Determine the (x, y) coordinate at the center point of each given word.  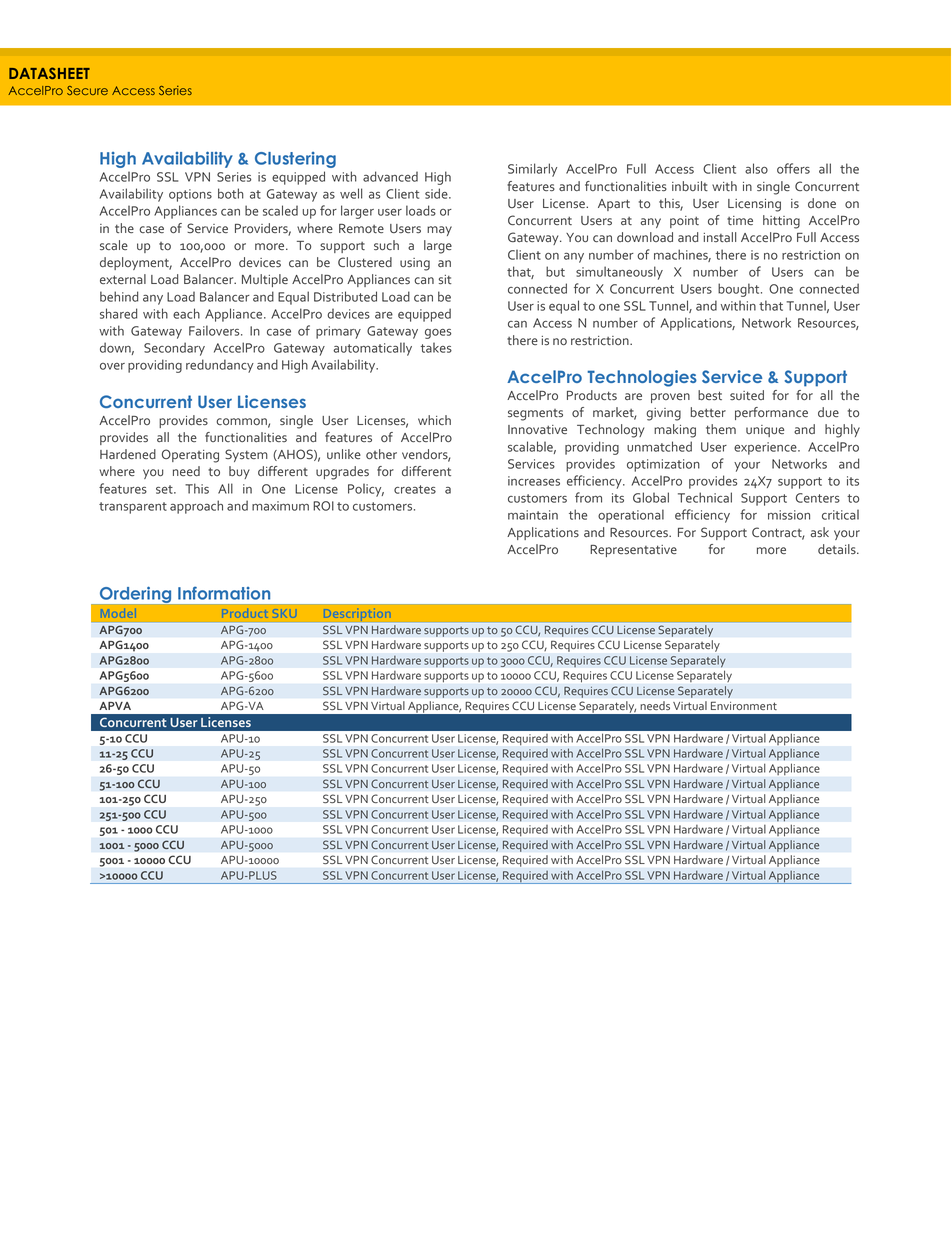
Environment (744, 706)
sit (445, 279)
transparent (133, 508)
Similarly (532, 170)
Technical (705, 497)
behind (119, 296)
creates (415, 489)
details (838, 549)
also (756, 168)
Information (224, 593)
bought (740, 290)
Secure (87, 90)
